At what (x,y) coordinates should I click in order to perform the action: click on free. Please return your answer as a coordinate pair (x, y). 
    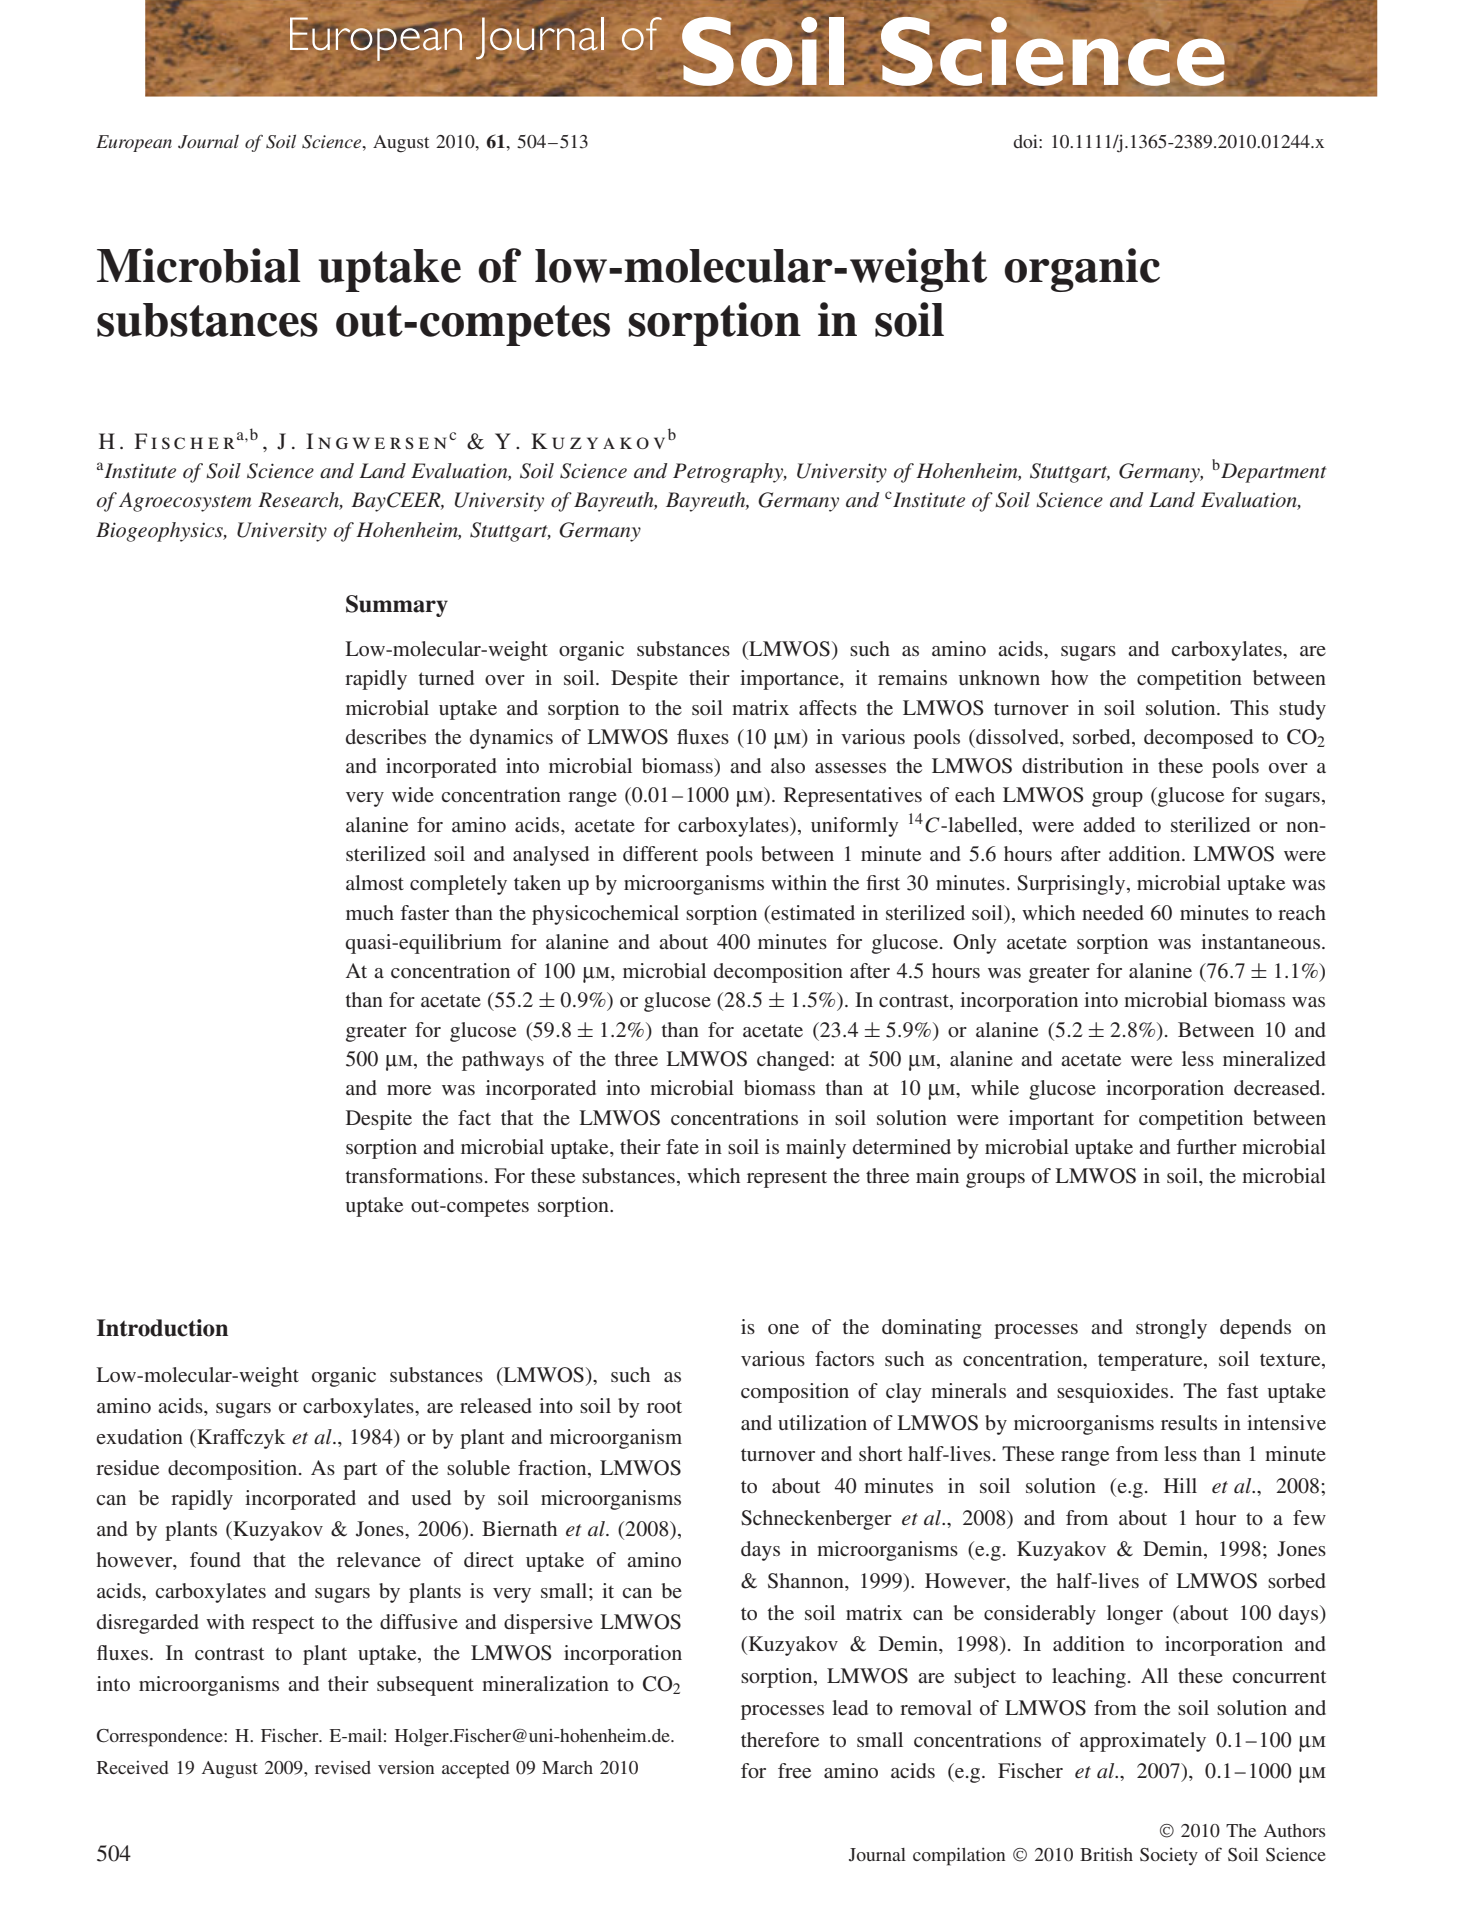
    Looking at the image, I should click on (794, 1770).
